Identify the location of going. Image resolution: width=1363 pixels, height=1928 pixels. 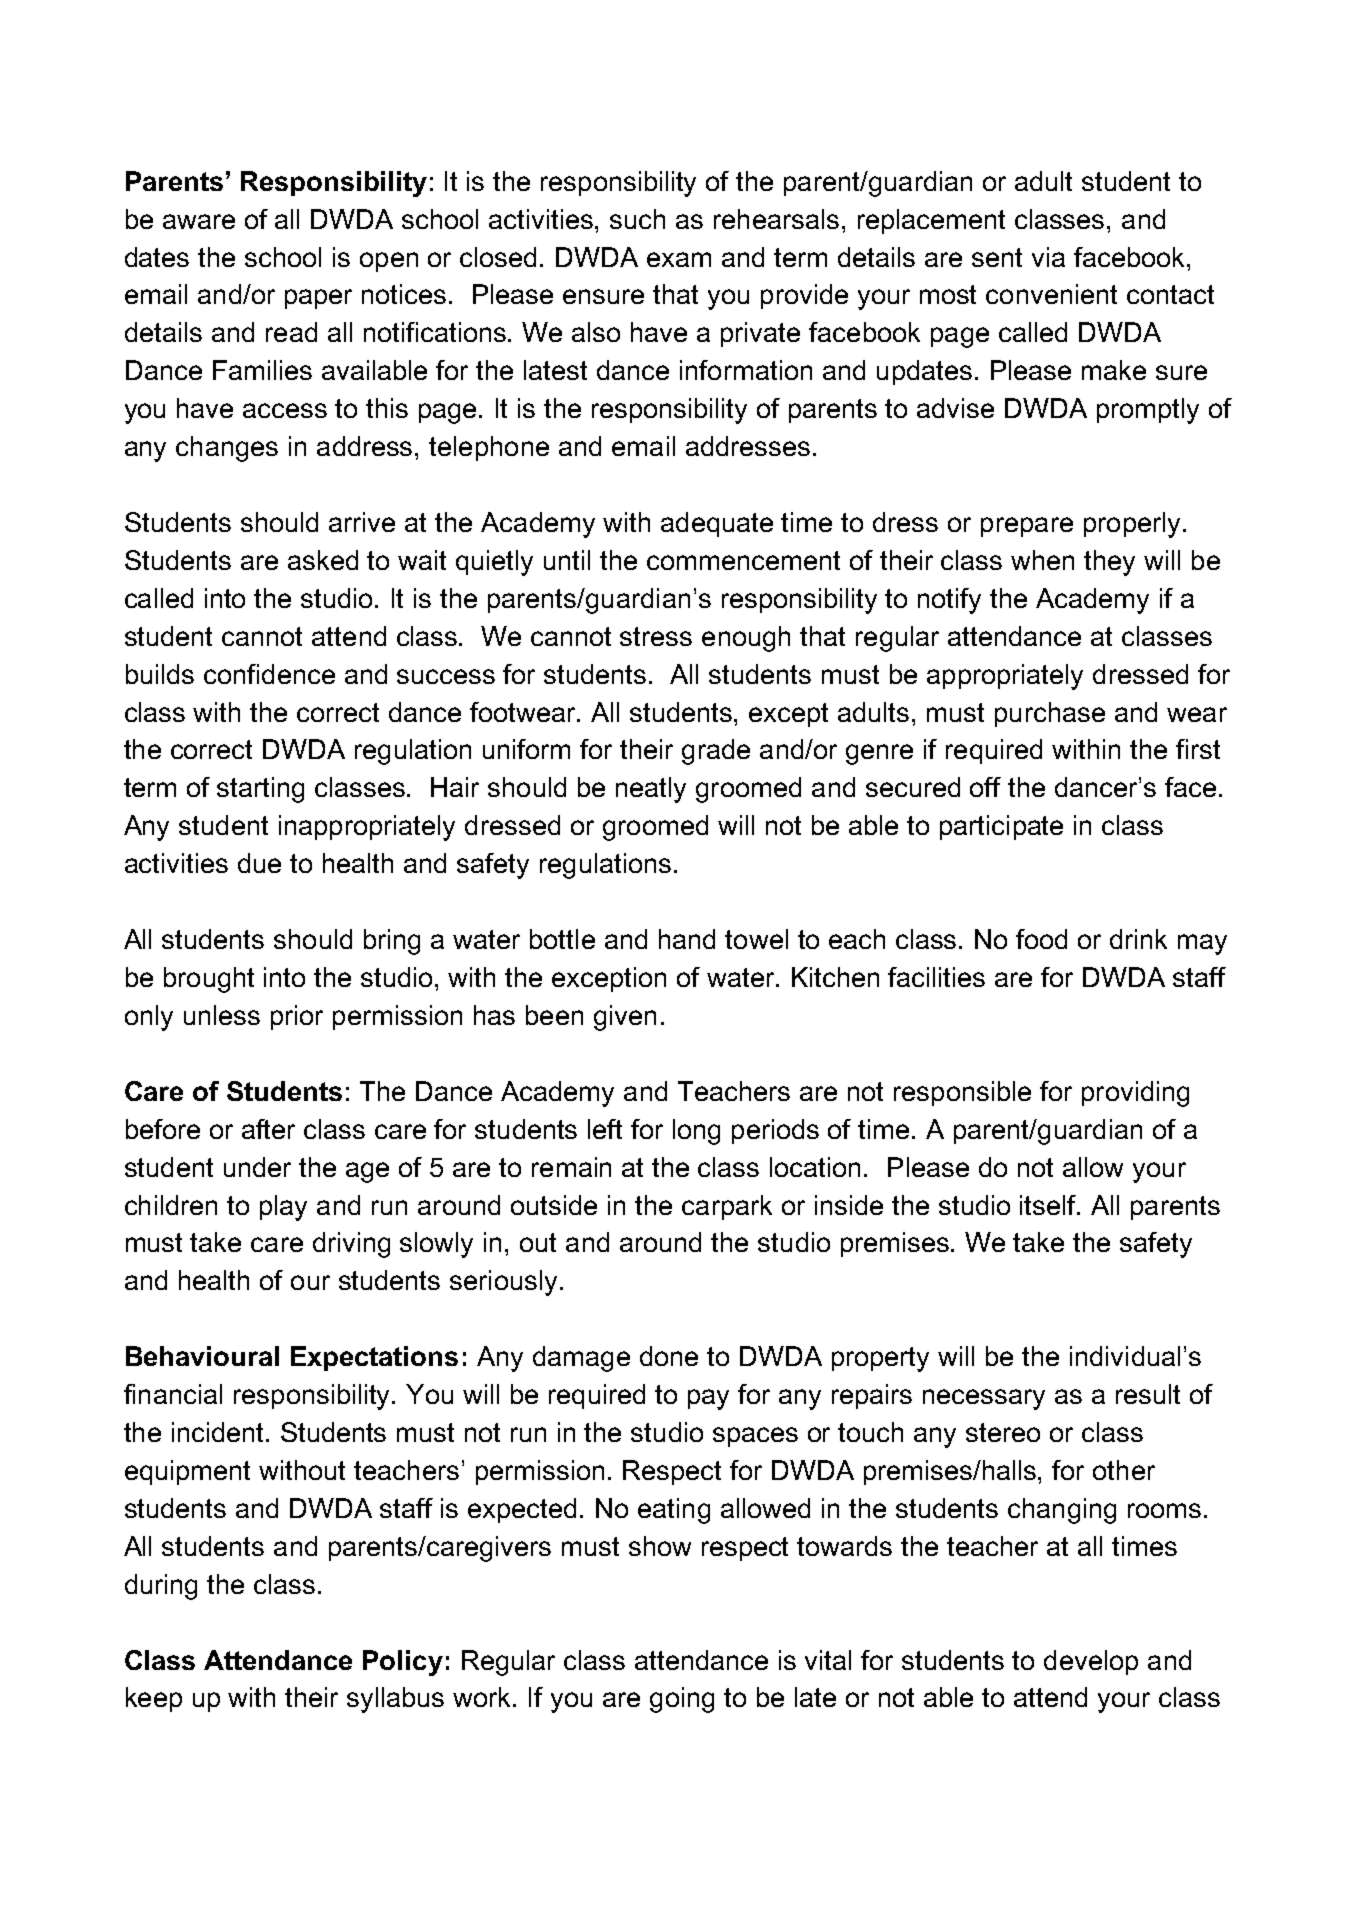
(682, 1700).
